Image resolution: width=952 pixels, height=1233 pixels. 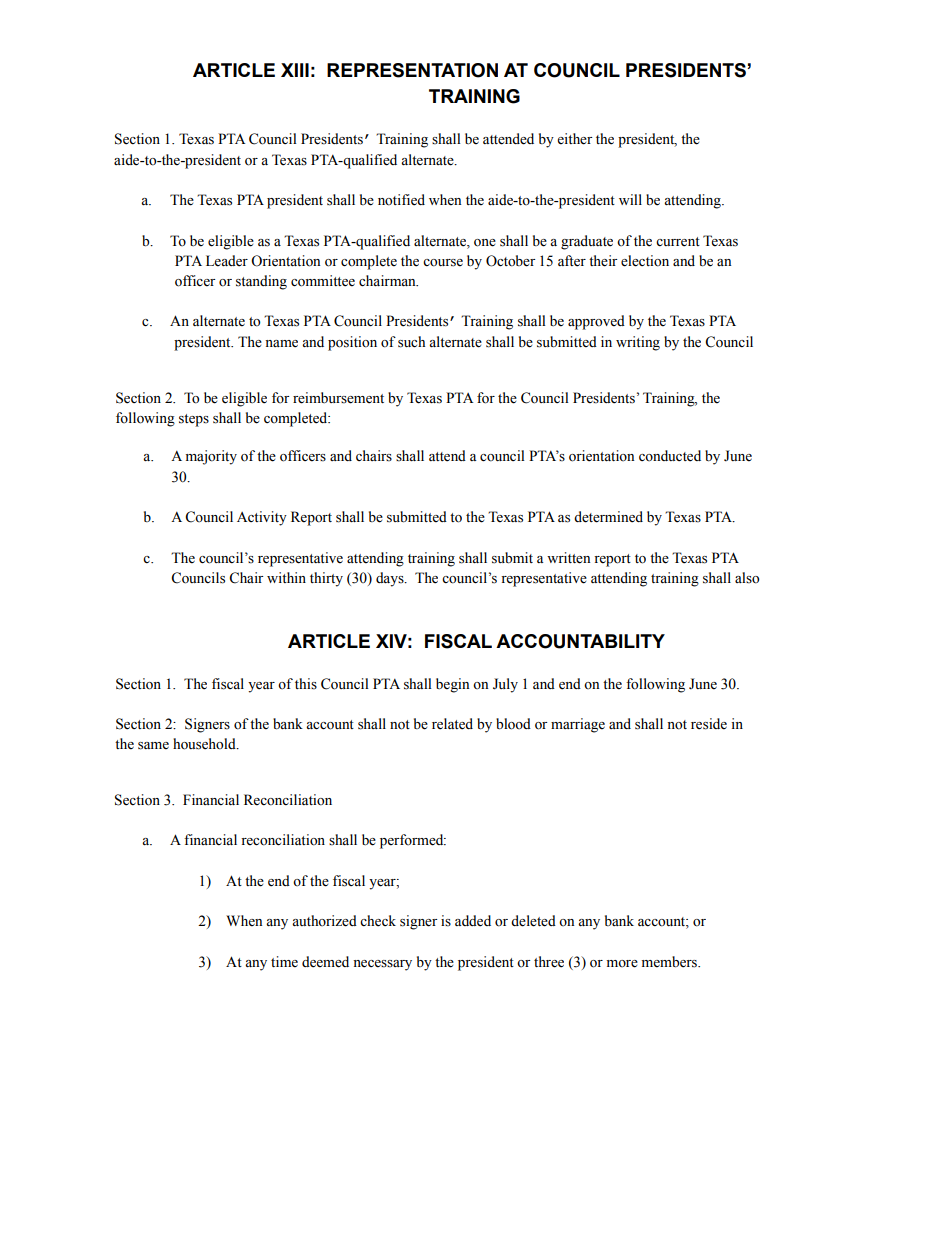 What do you see at coordinates (295, 70) in the screenshot?
I see `XIII` at bounding box center [295, 70].
